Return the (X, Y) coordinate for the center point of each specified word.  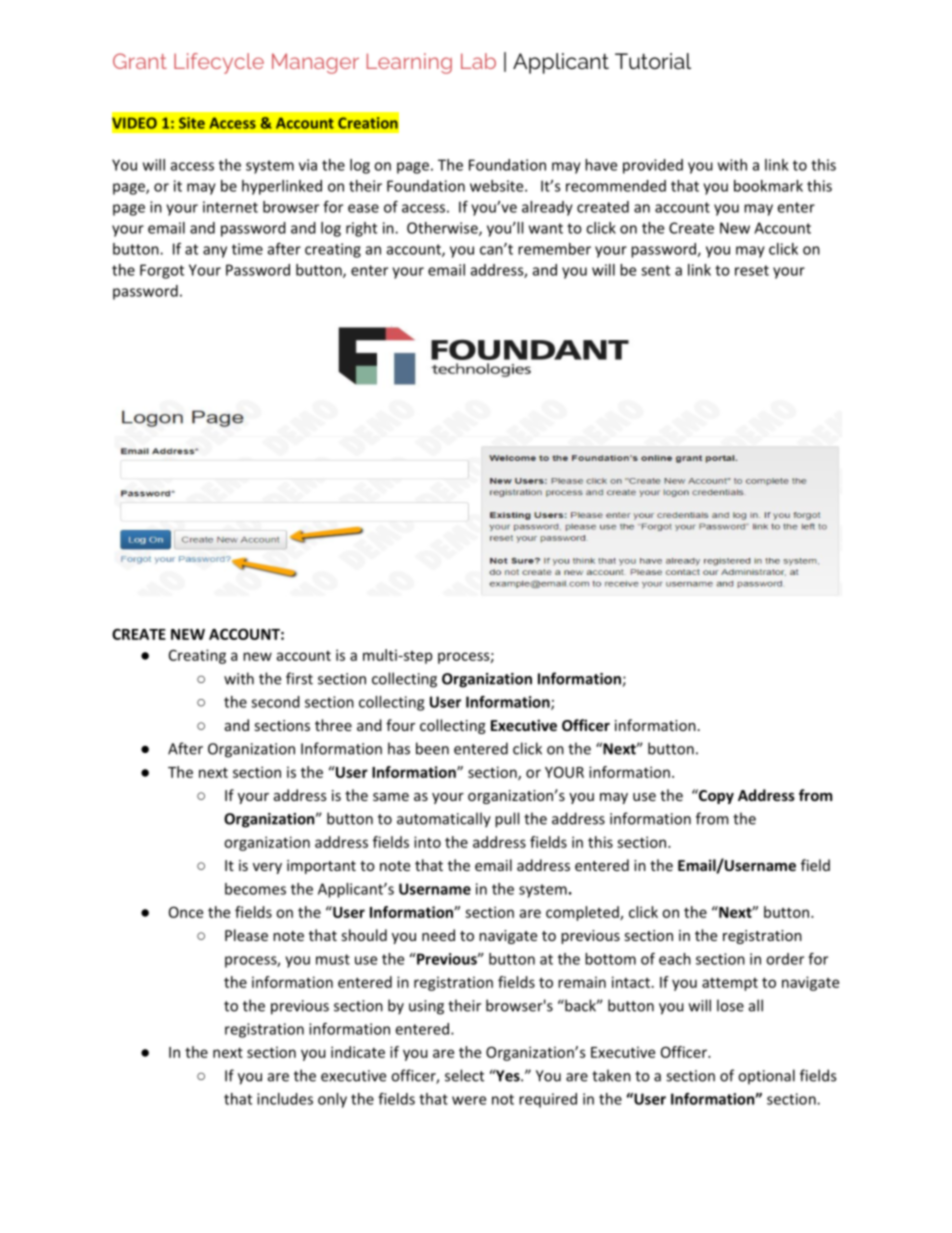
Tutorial (653, 61)
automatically (444, 820)
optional (766, 1076)
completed (583, 913)
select (464, 1075)
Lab (478, 61)
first (299, 678)
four (400, 725)
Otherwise (443, 229)
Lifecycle (219, 63)
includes (285, 1099)
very (267, 868)
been (432, 748)
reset (752, 270)
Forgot (162, 271)
